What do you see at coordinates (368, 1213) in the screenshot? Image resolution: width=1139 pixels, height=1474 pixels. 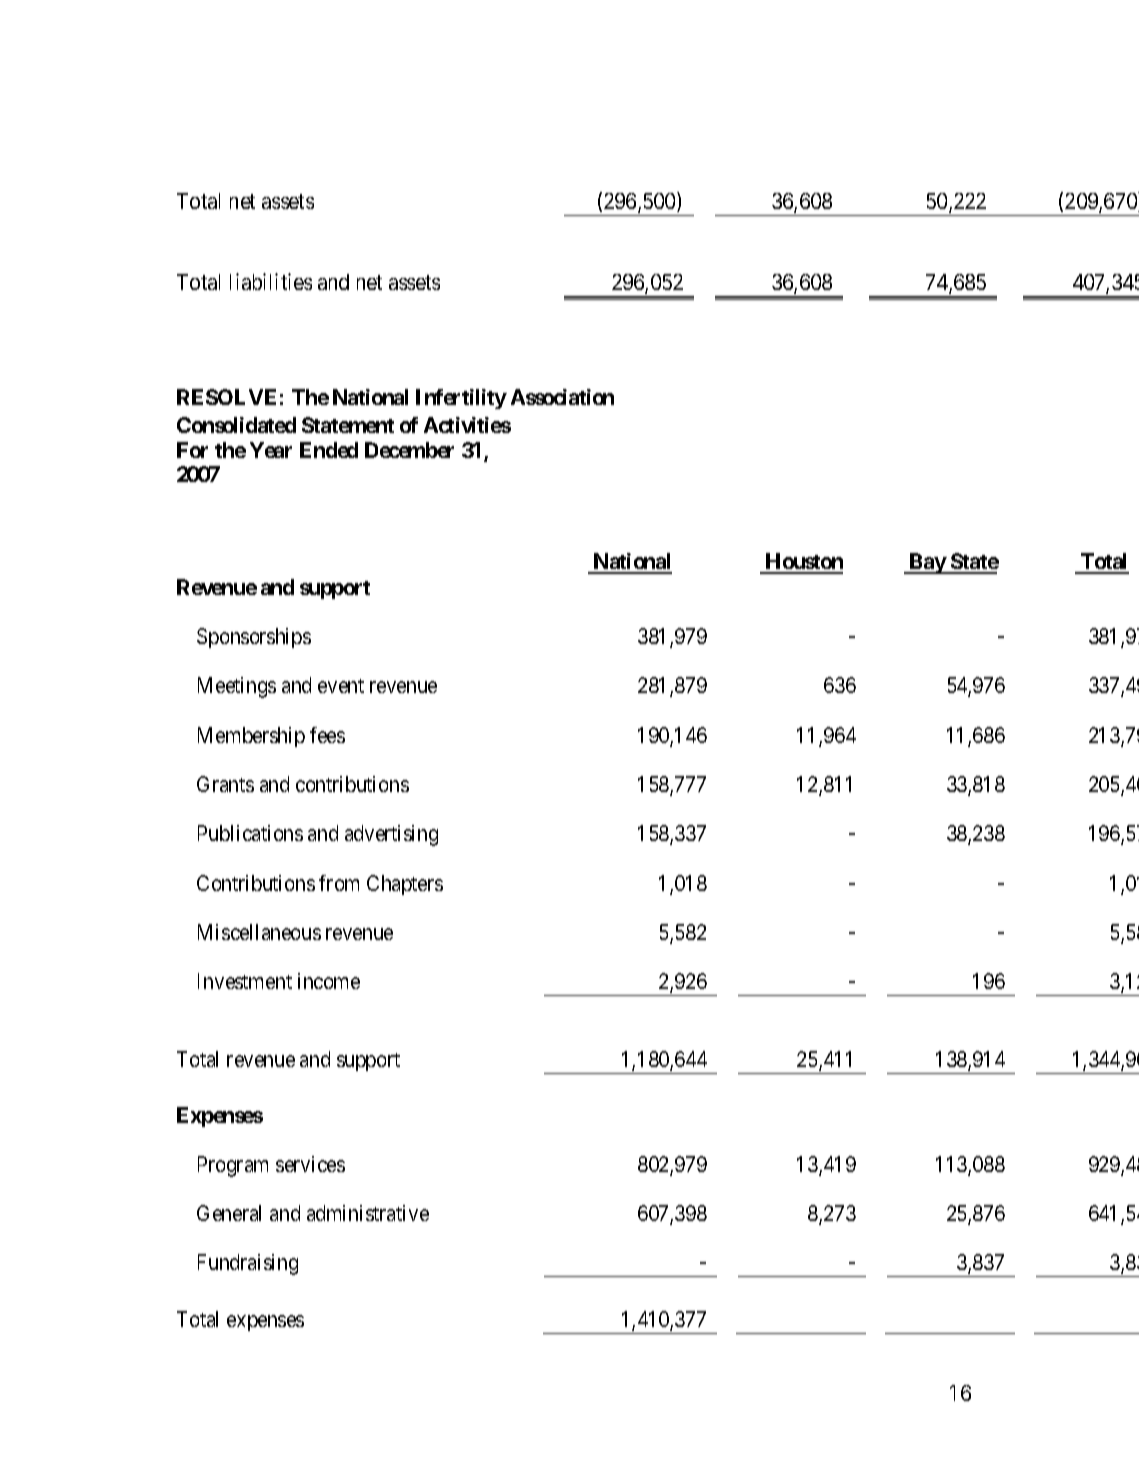 I see `administrative` at bounding box center [368, 1213].
